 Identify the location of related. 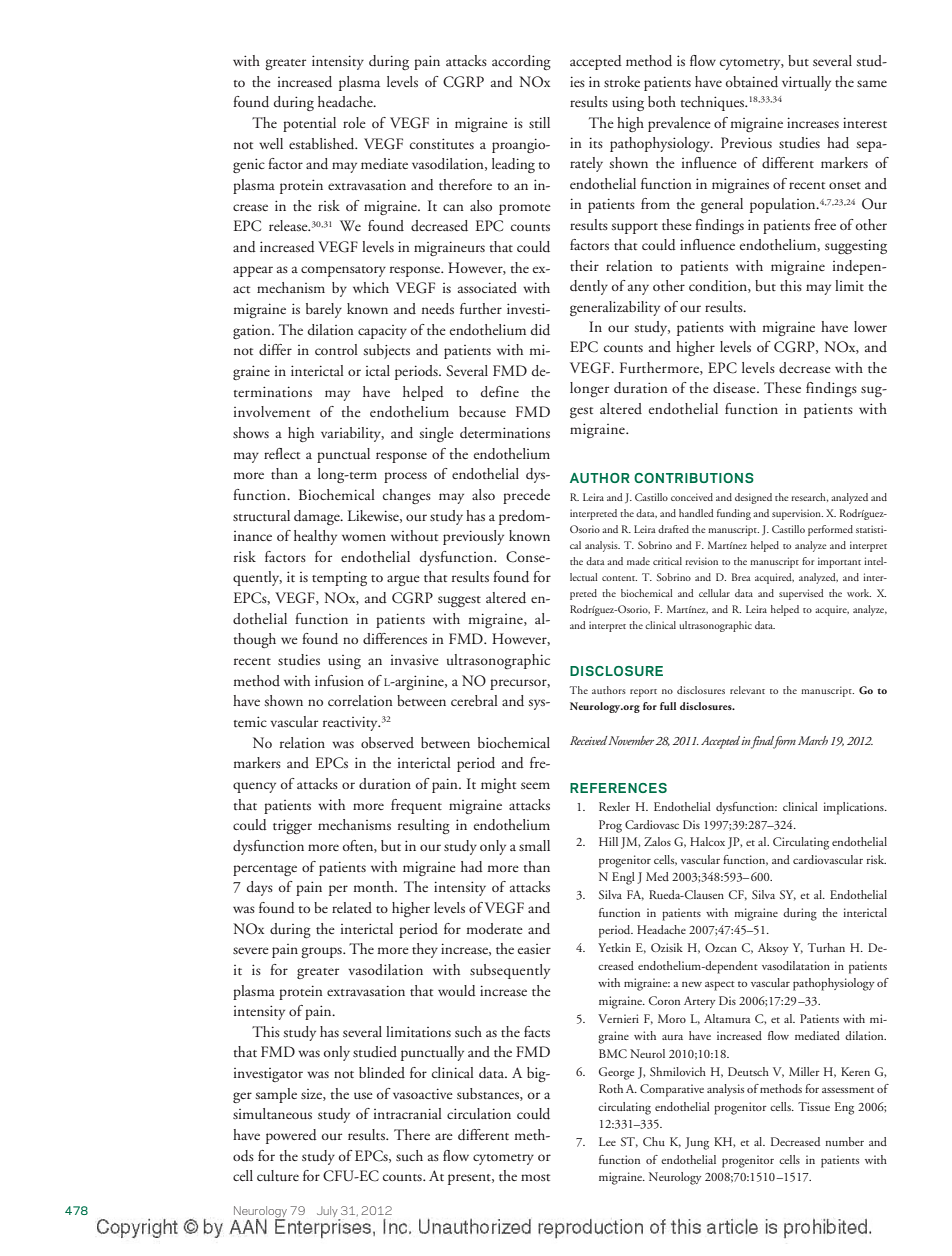
(352, 907).
